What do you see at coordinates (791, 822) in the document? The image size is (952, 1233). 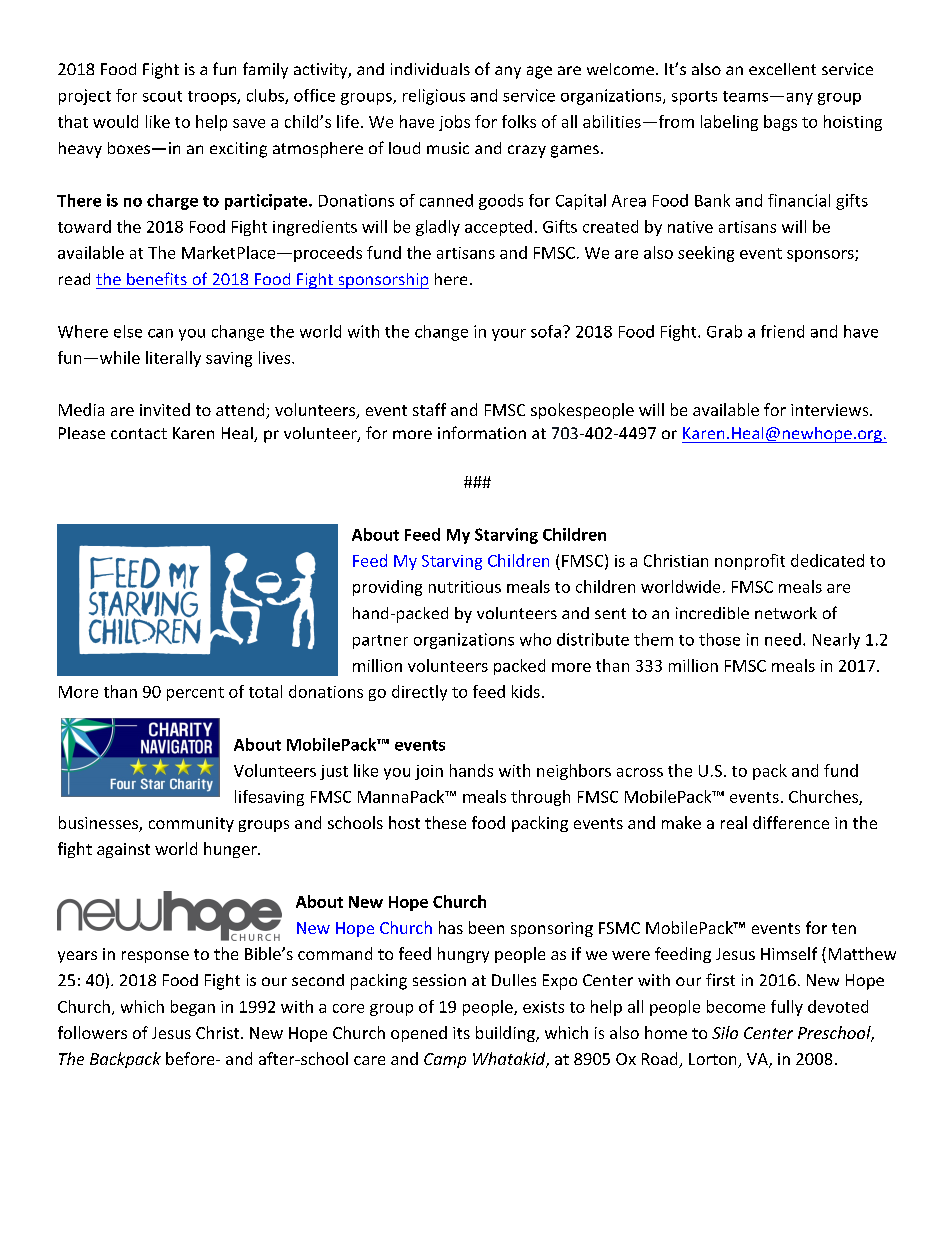 I see `difference` at bounding box center [791, 822].
